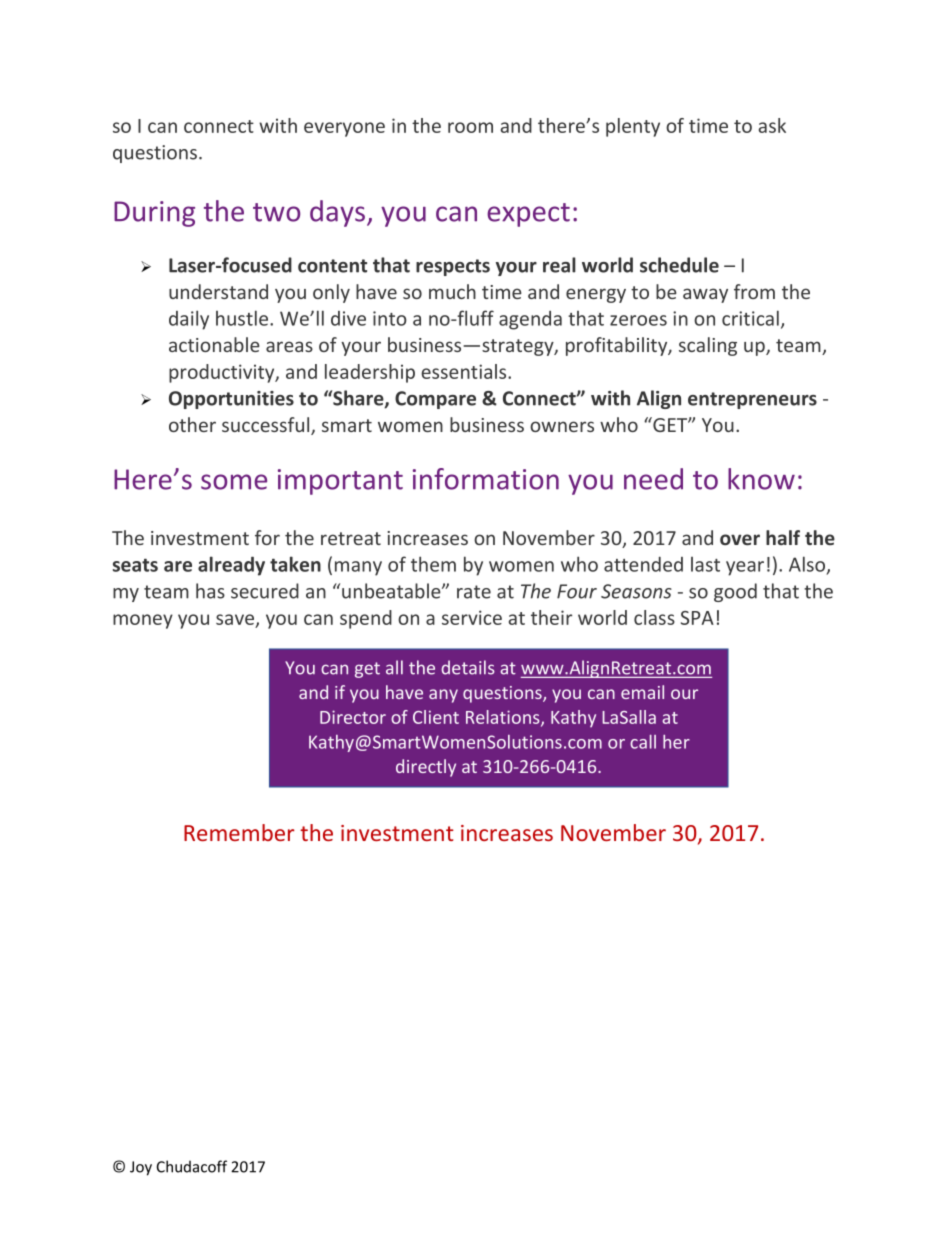 The image size is (952, 1233). I want to click on details, so click(468, 667).
